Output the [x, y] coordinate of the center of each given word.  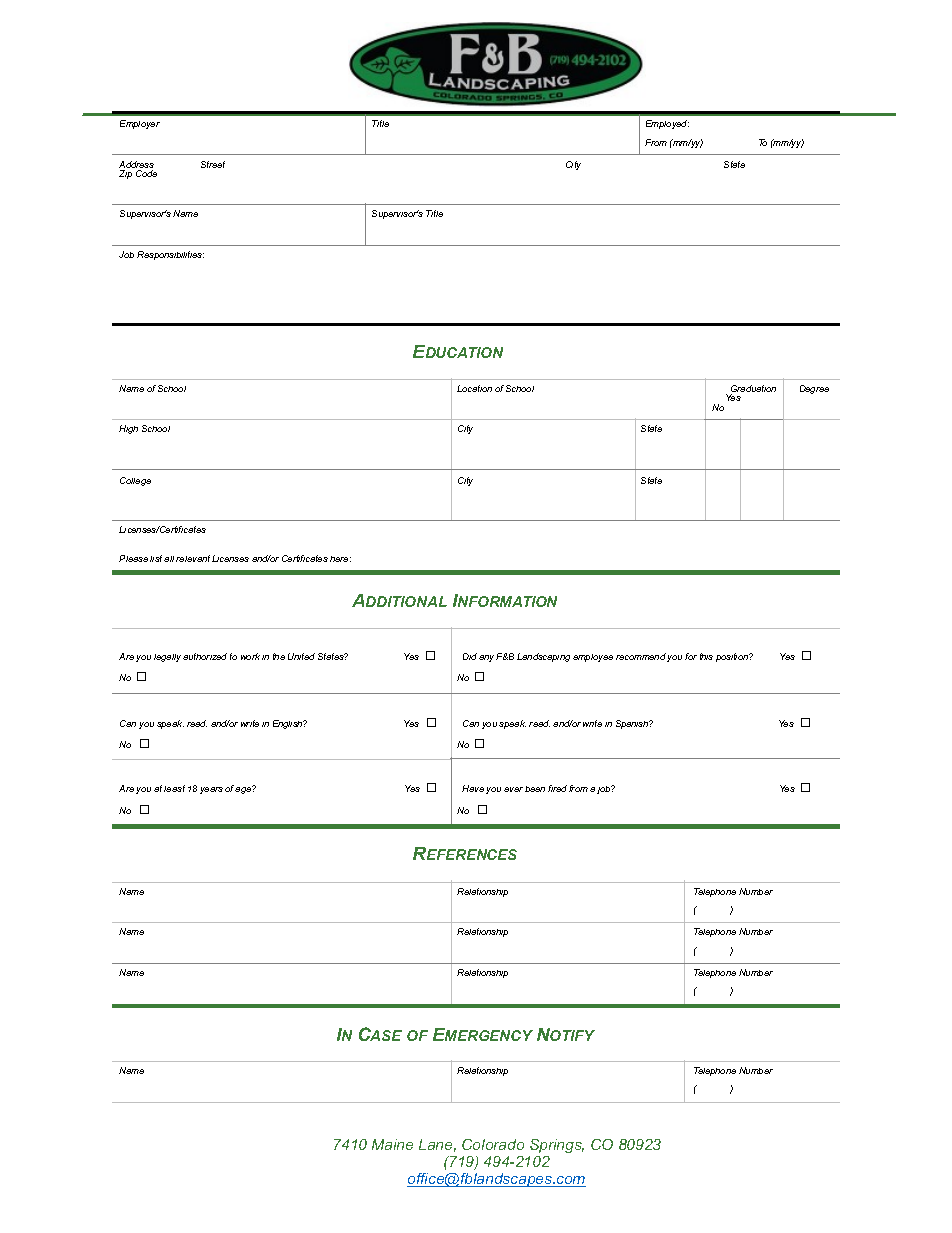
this [706, 656]
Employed [667, 124]
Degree [814, 389]
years [211, 790]
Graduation [753, 390]
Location [474, 388]
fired [557, 788]
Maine [392, 1144]
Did [470, 656]
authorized [205, 656]
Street [213, 164]
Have [473, 788]
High [128, 429]
